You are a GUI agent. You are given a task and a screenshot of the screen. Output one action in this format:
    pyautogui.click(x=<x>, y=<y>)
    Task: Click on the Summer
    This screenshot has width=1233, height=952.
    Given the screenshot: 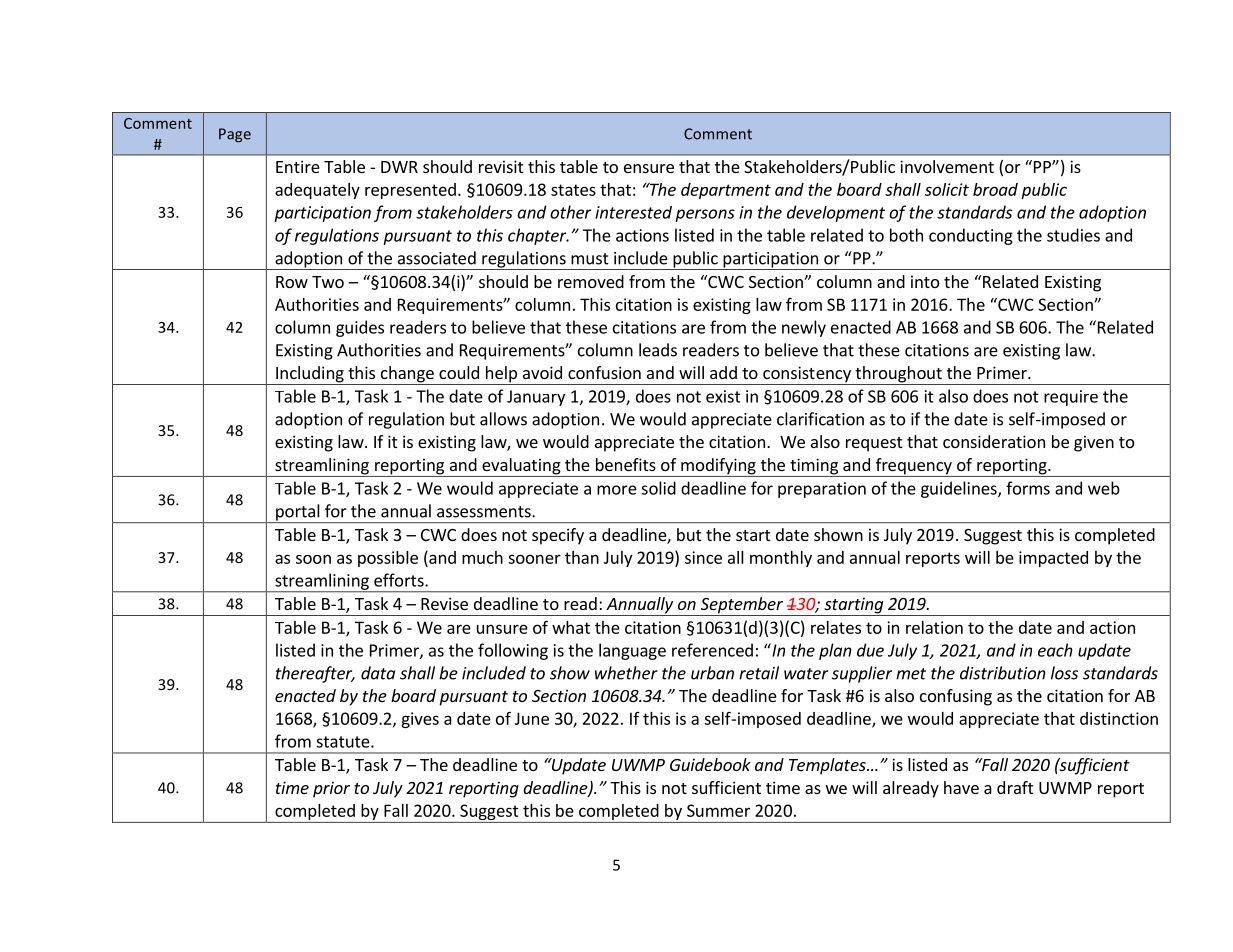 What is the action you would take?
    pyautogui.click(x=718, y=810)
